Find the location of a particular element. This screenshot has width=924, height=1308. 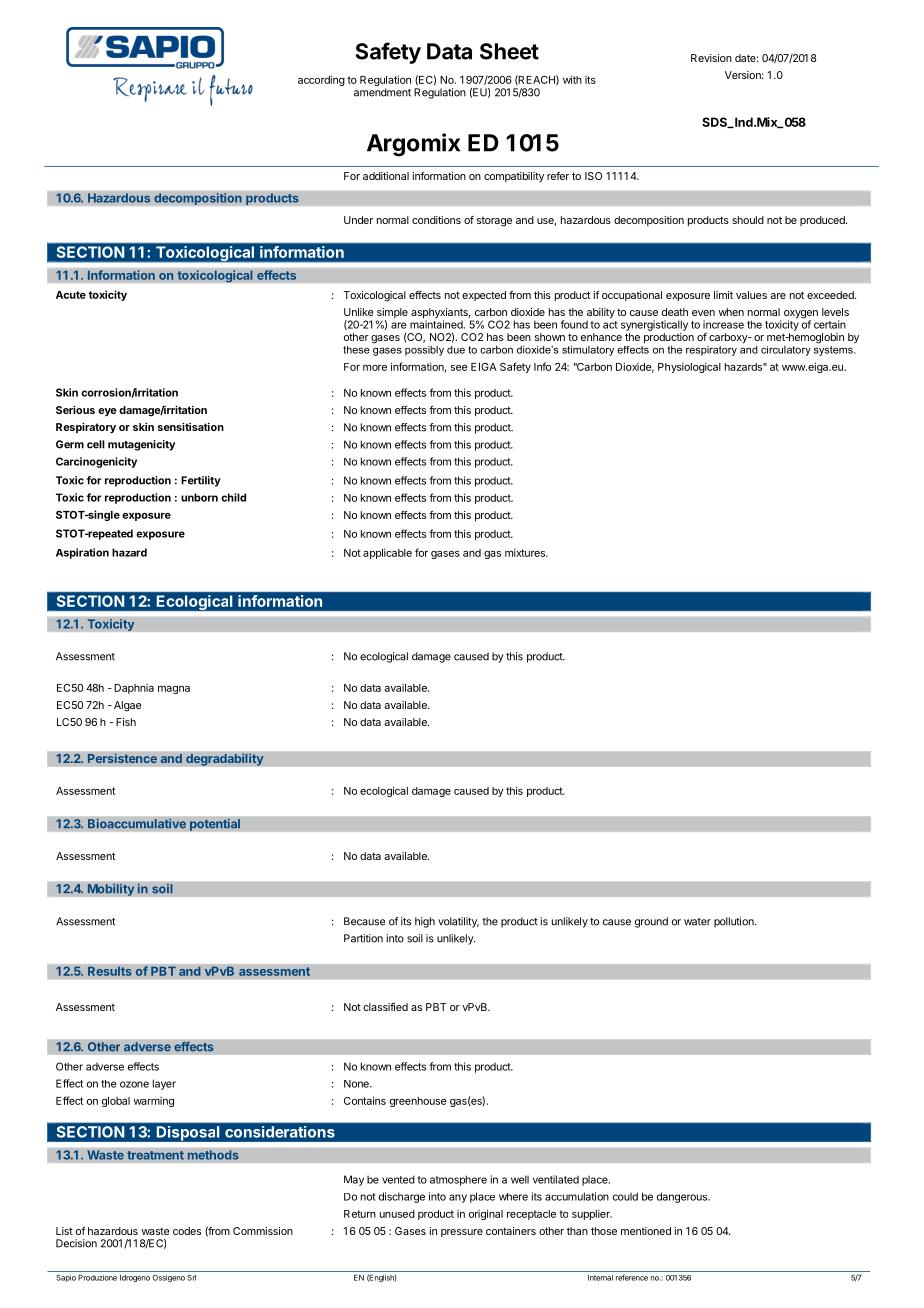

amendment is located at coordinates (382, 92).
